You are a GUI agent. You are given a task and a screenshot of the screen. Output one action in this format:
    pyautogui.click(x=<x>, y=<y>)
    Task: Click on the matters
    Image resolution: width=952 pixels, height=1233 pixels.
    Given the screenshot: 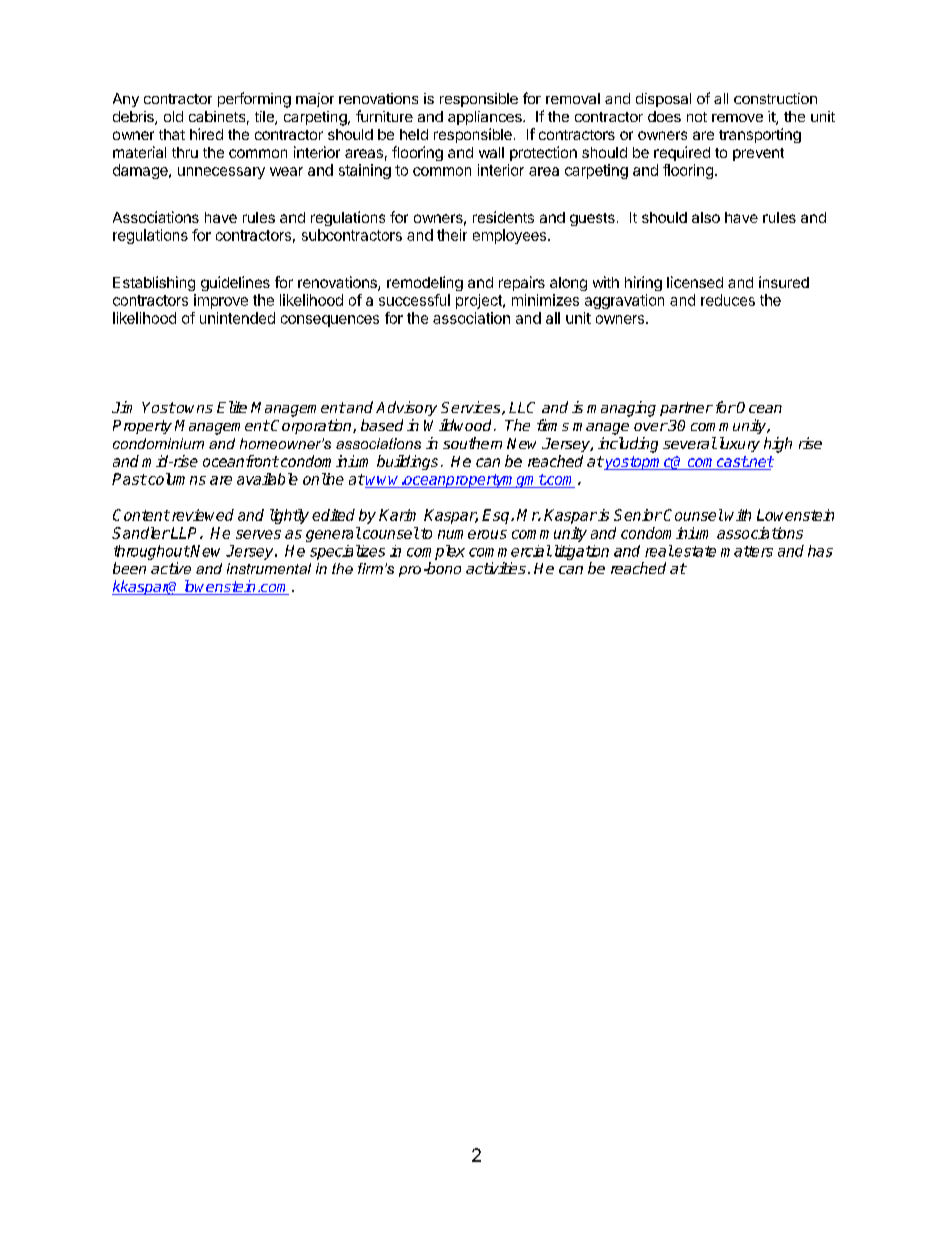 What is the action you would take?
    pyautogui.click(x=747, y=551)
